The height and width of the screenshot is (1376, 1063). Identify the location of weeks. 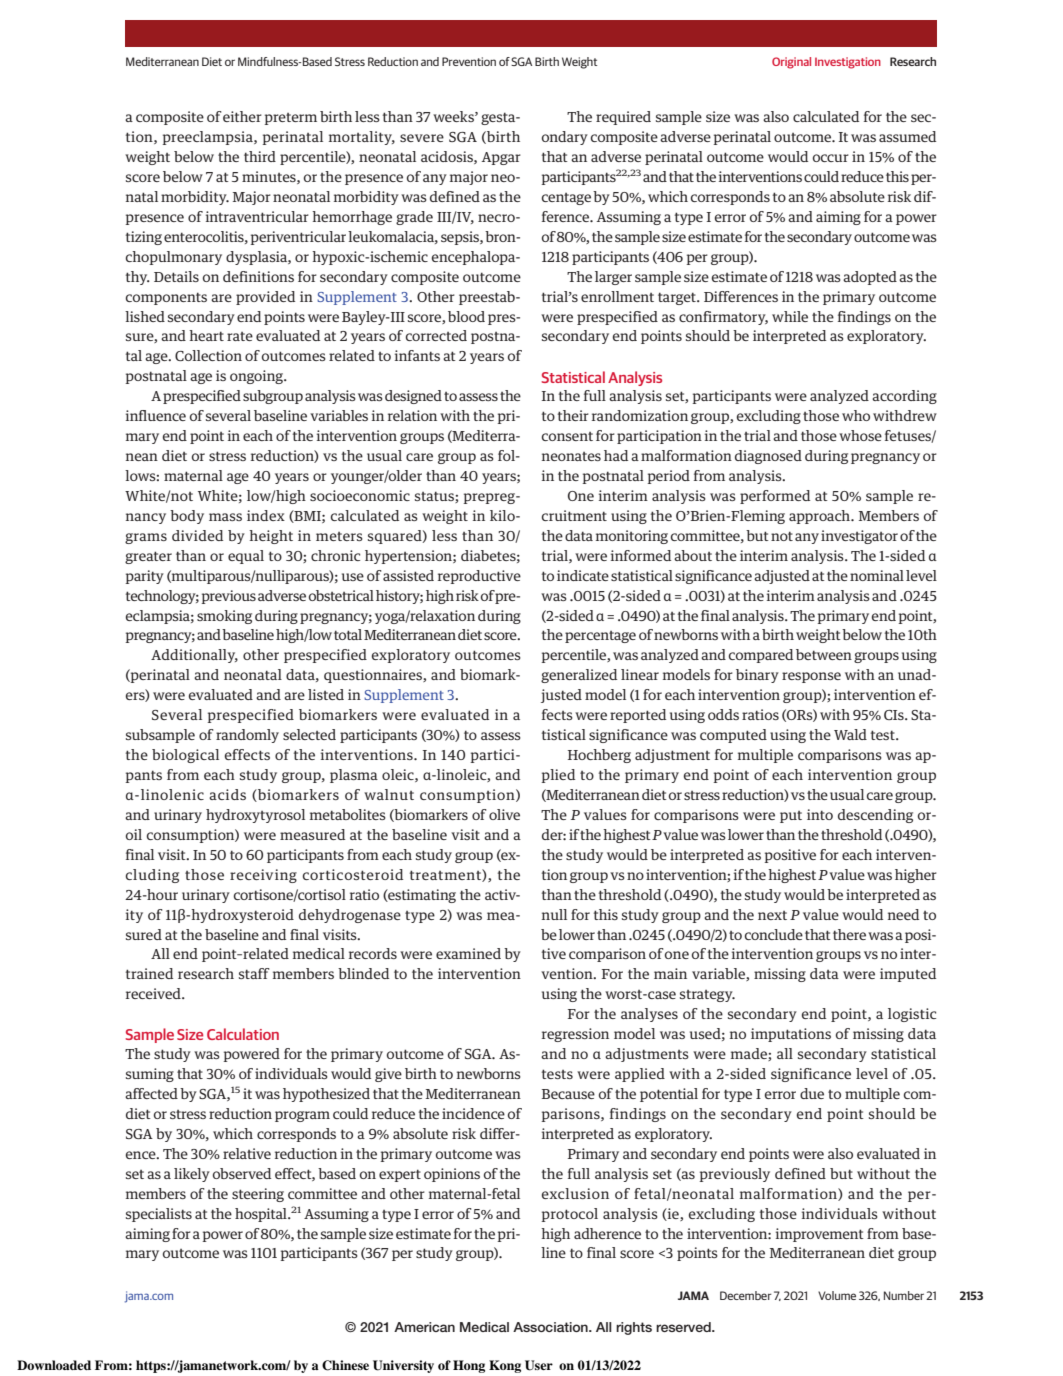
(454, 116).
